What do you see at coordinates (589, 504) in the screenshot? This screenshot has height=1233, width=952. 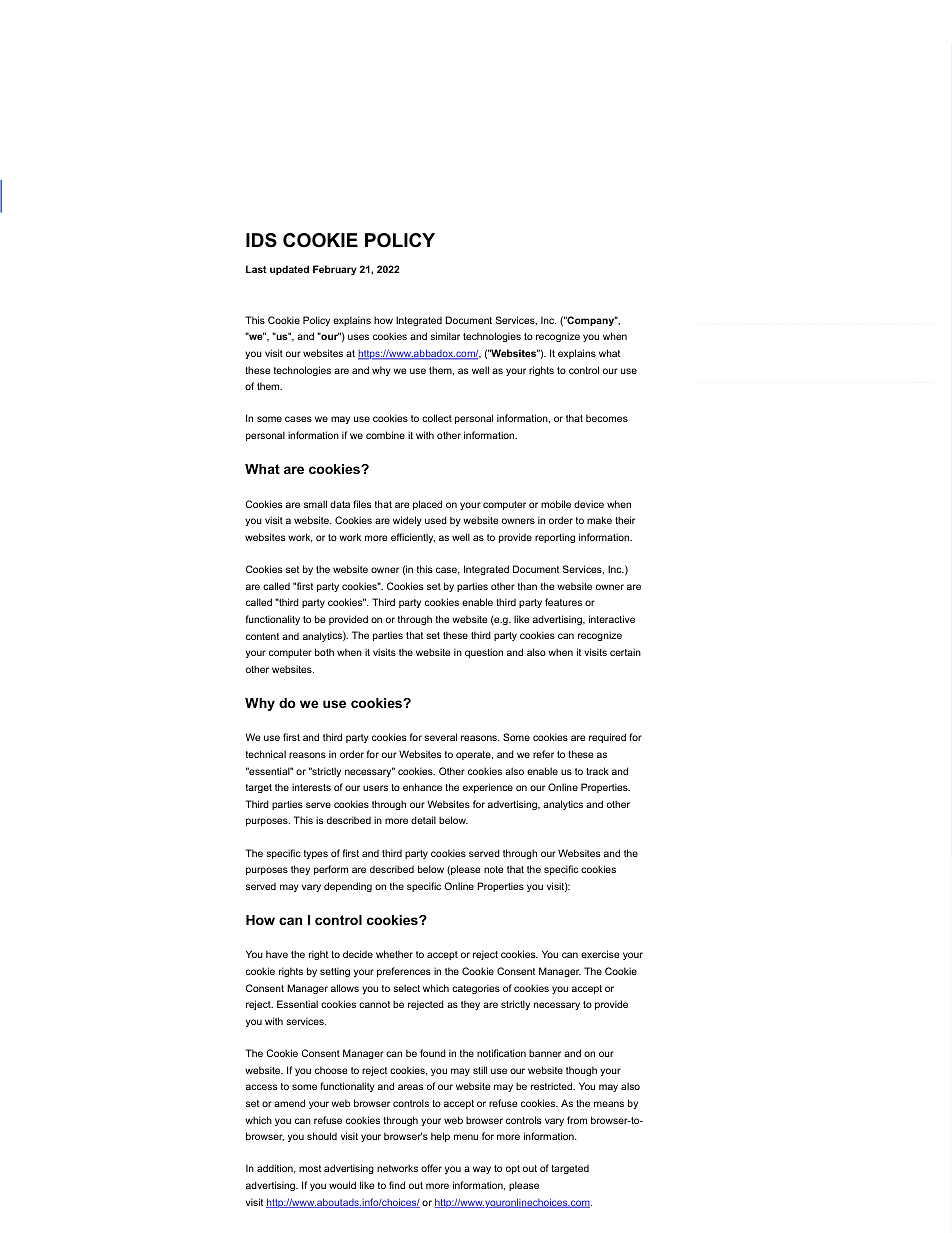 I see `device` at bounding box center [589, 504].
